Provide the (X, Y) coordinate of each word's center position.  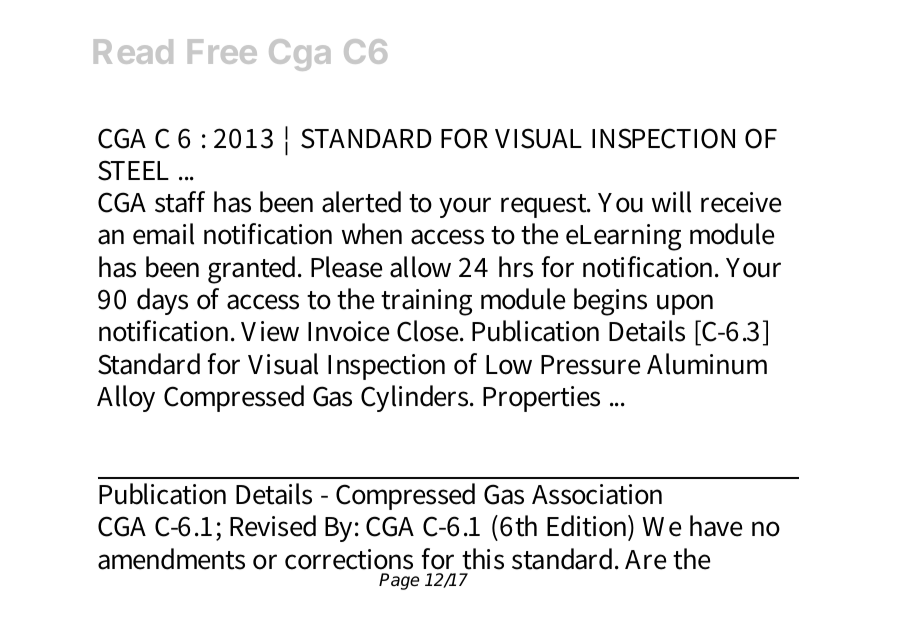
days (162, 301)
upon (685, 304)
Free (222, 51)
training (426, 302)
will (671, 202)
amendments (171, 559)
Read (133, 51)
